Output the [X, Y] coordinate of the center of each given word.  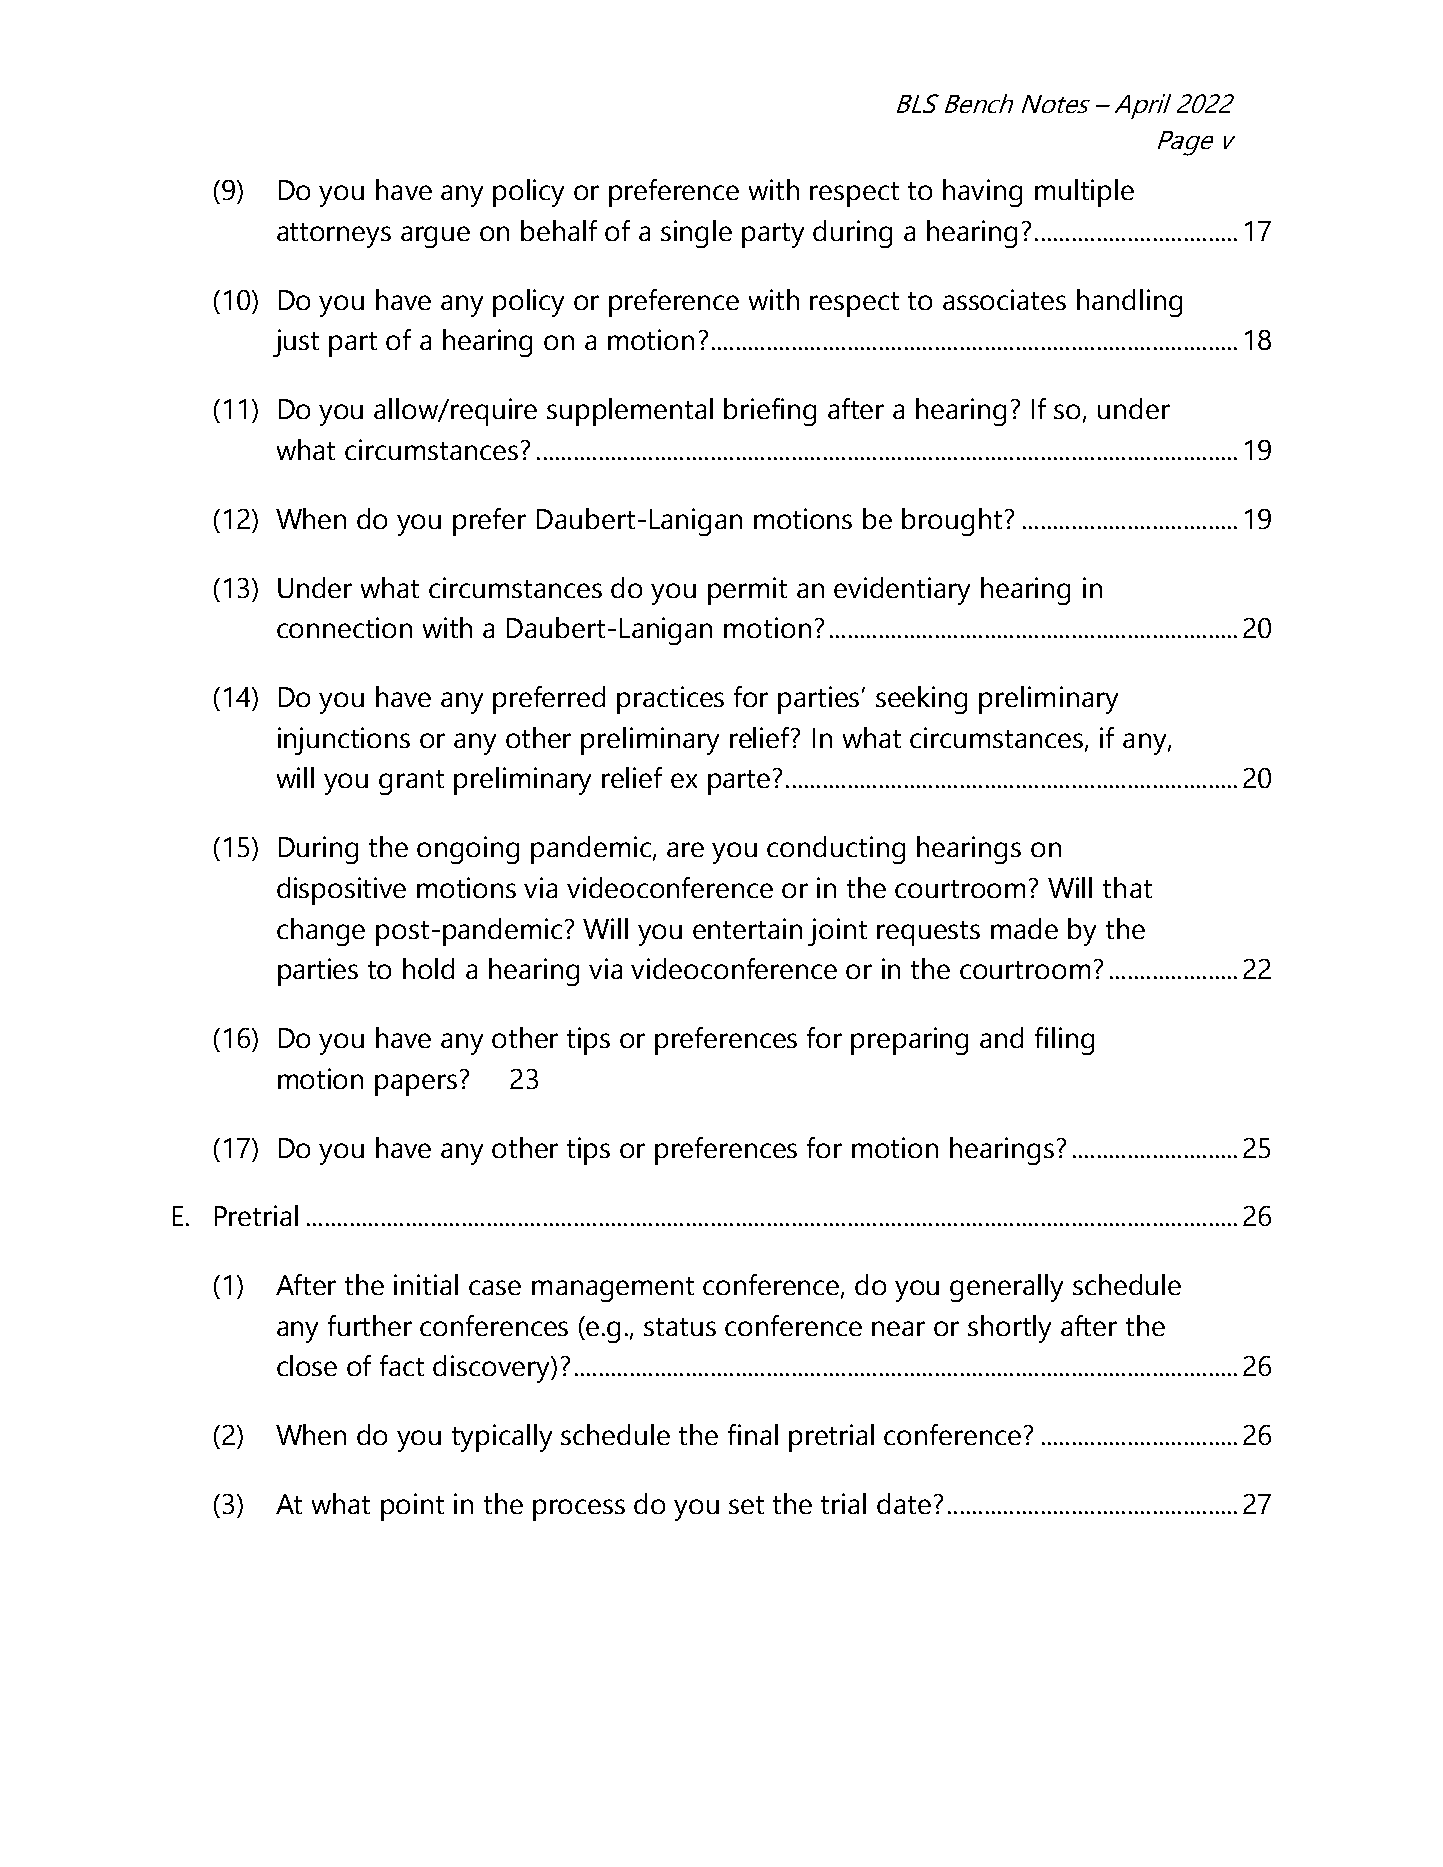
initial [426, 1284]
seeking [921, 700]
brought [952, 522]
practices [670, 700]
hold [428, 968]
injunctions [344, 741]
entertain [747, 928]
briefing [770, 412]
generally [1006, 1288]
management [613, 1289]
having [982, 193]
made [1024, 928]
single [696, 234]
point [412, 1507]
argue [435, 237]
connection [344, 627]
